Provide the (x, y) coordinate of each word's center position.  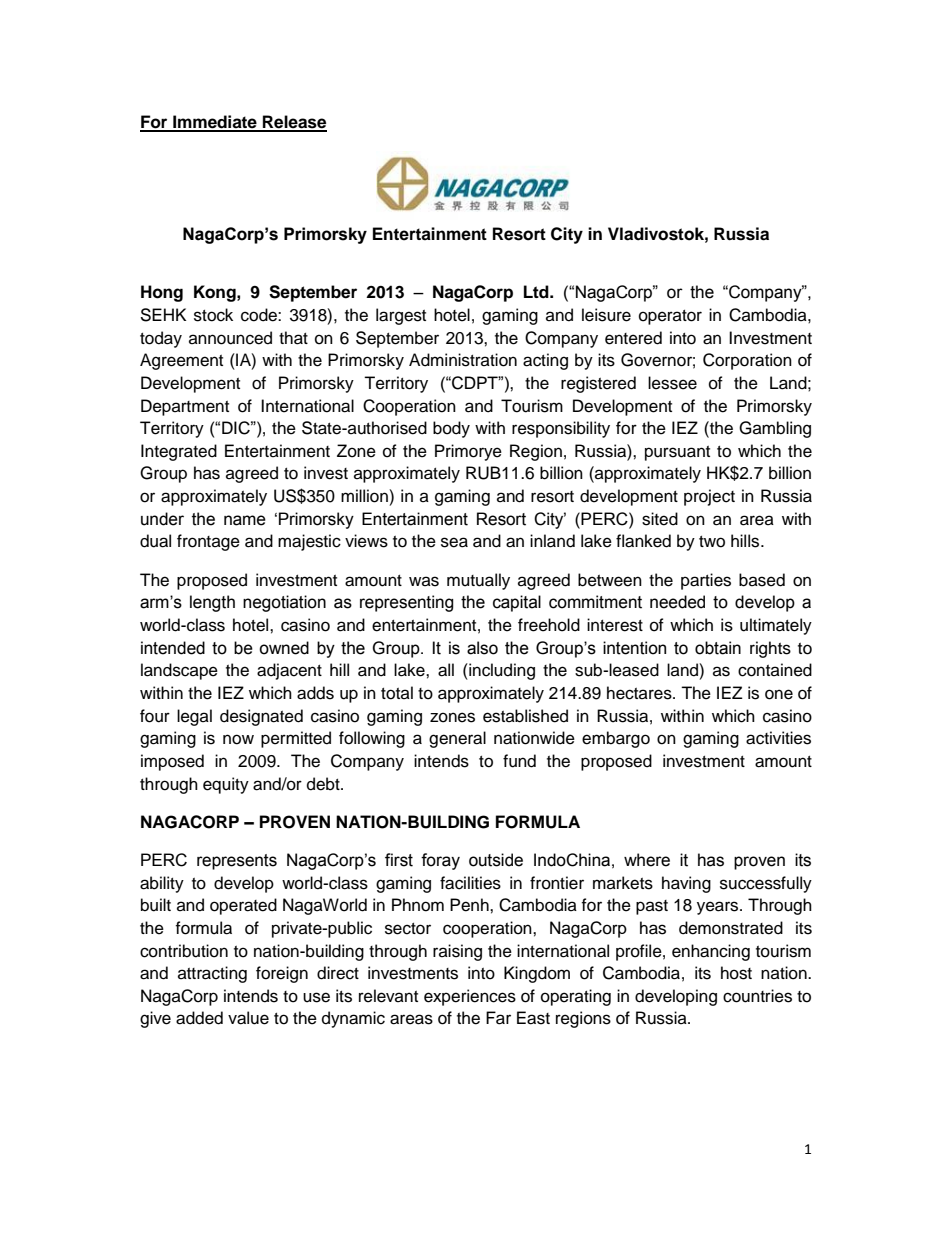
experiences (470, 997)
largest (401, 316)
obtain (718, 648)
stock (213, 315)
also (482, 648)
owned (284, 648)
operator (670, 317)
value (248, 1018)
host (736, 973)
